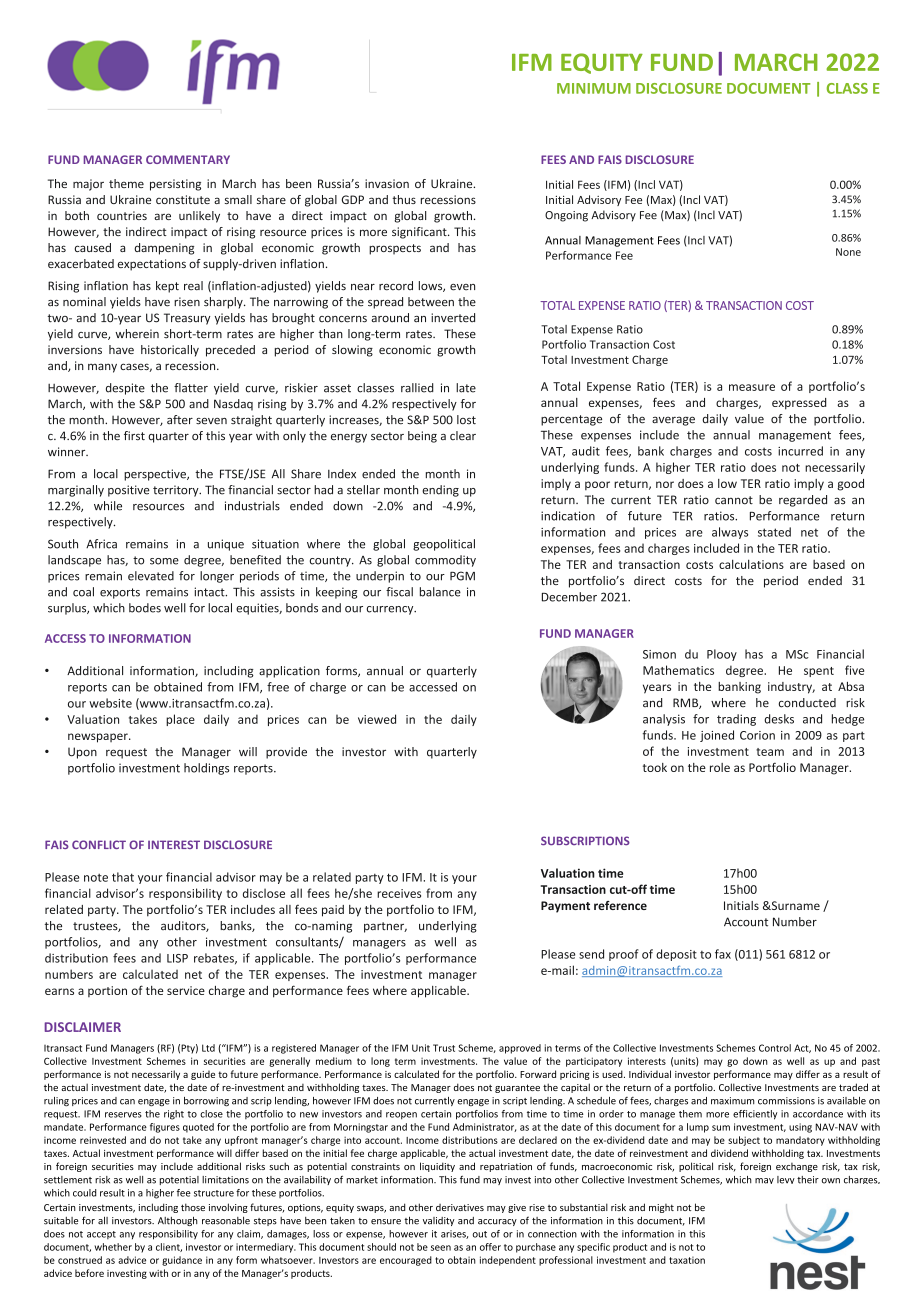 This document has height=1316, width=911. What do you see at coordinates (441, 1248) in the document?
I see `seen` at bounding box center [441, 1248].
